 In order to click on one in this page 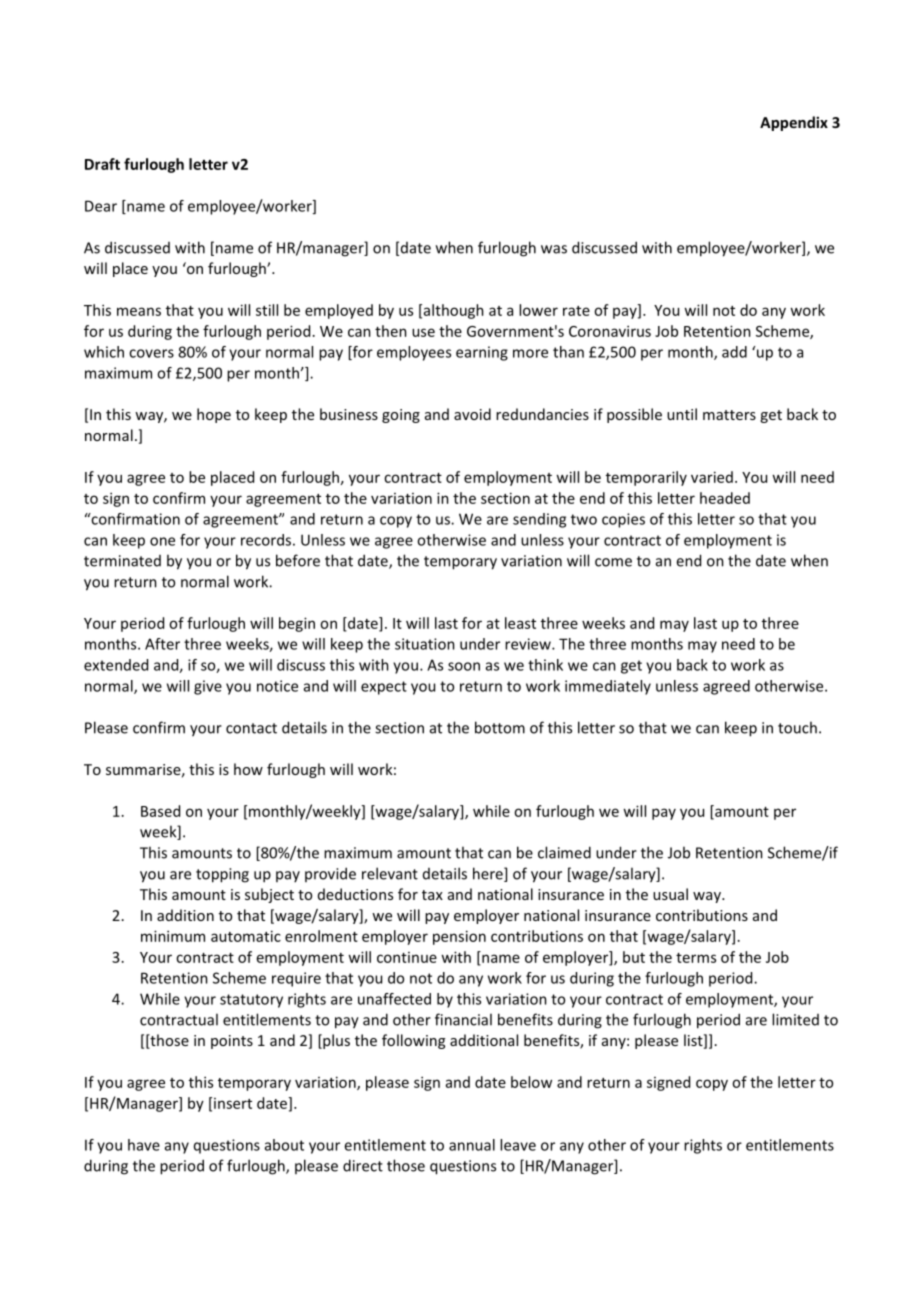, I will do `click(162, 541)`.
